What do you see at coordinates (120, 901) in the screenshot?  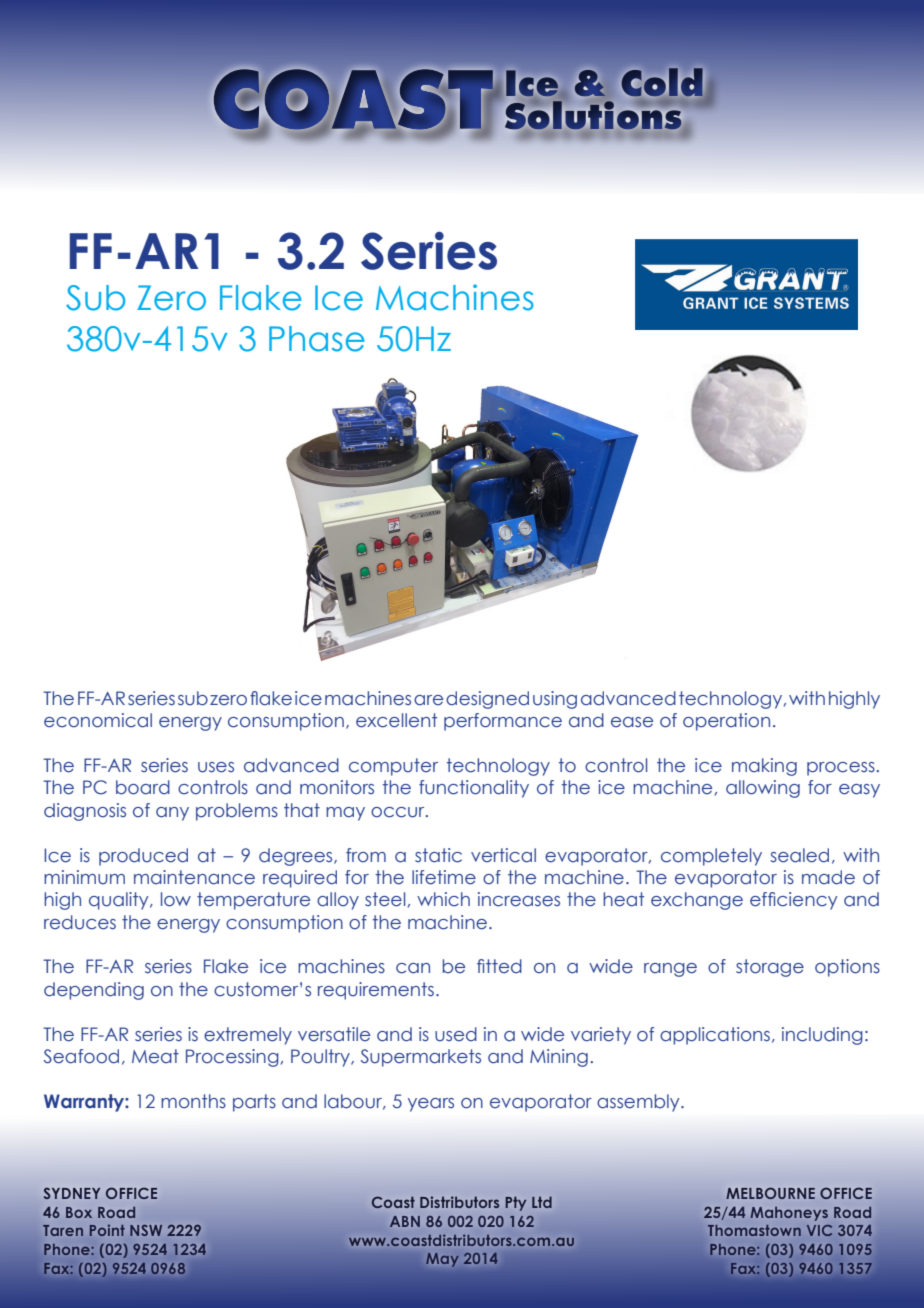 I see `quality` at bounding box center [120, 901].
